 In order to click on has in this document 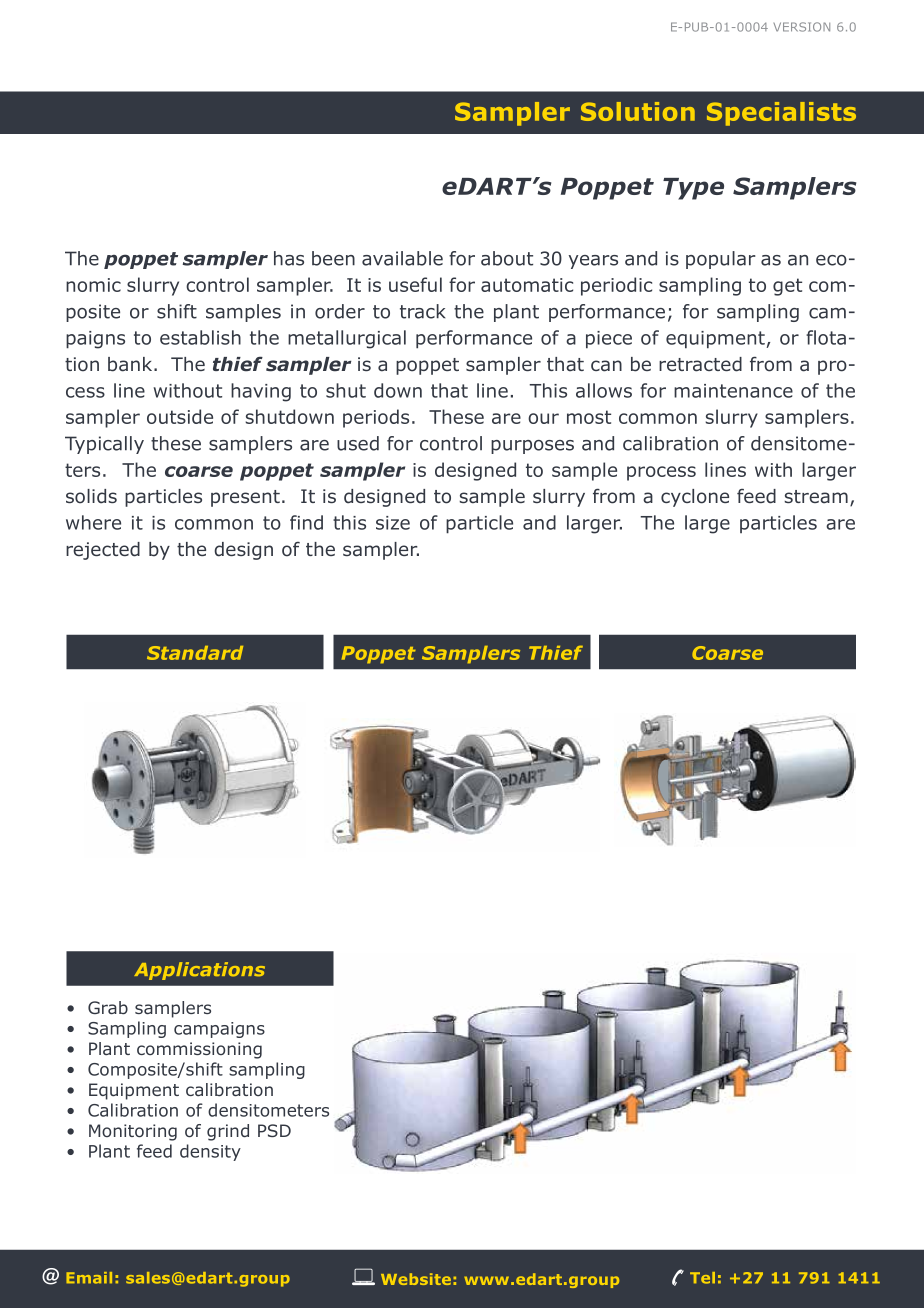, I will do `click(289, 258)`.
